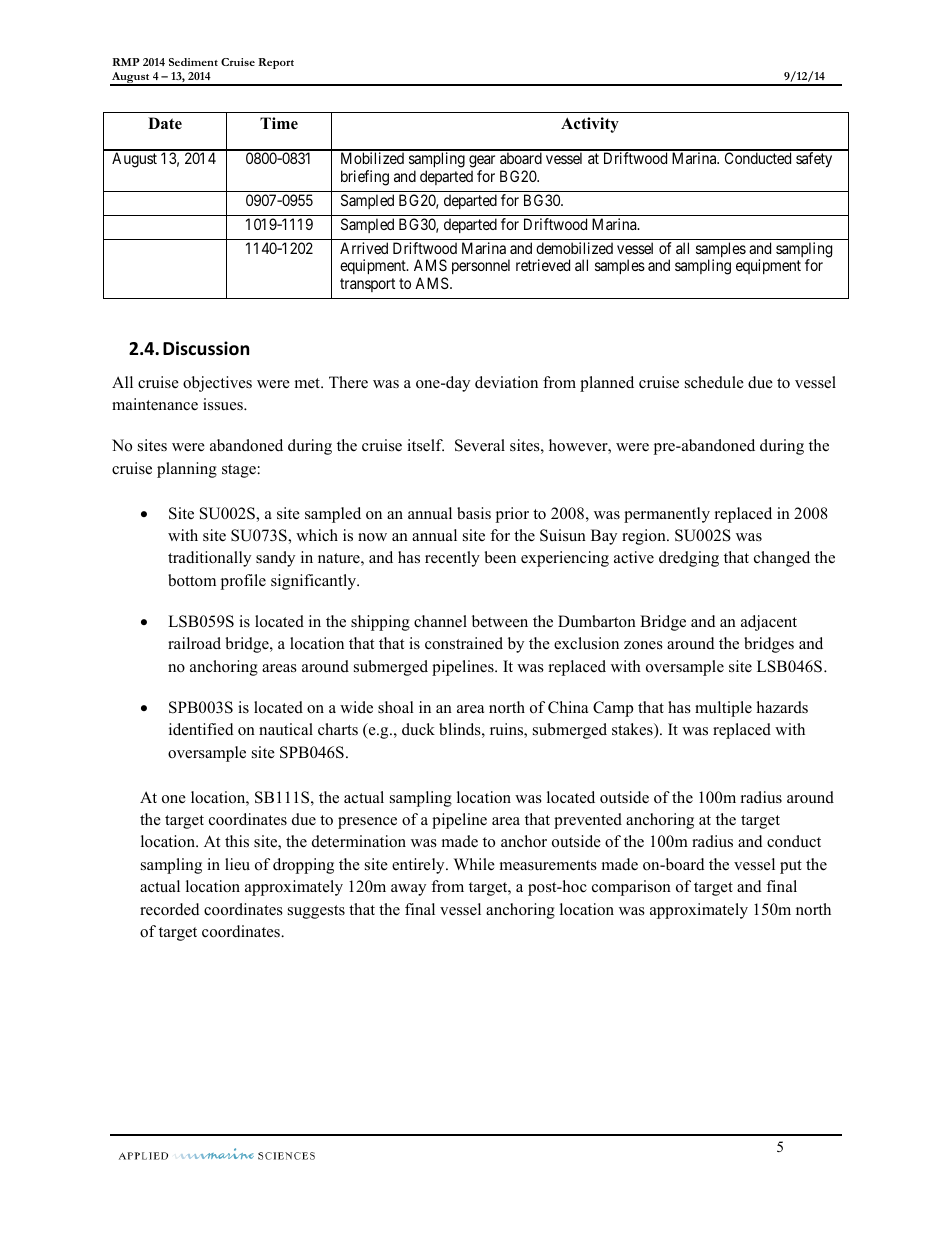 This screenshot has width=952, height=1233. What do you see at coordinates (217, 384) in the screenshot?
I see `objectives` at bounding box center [217, 384].
